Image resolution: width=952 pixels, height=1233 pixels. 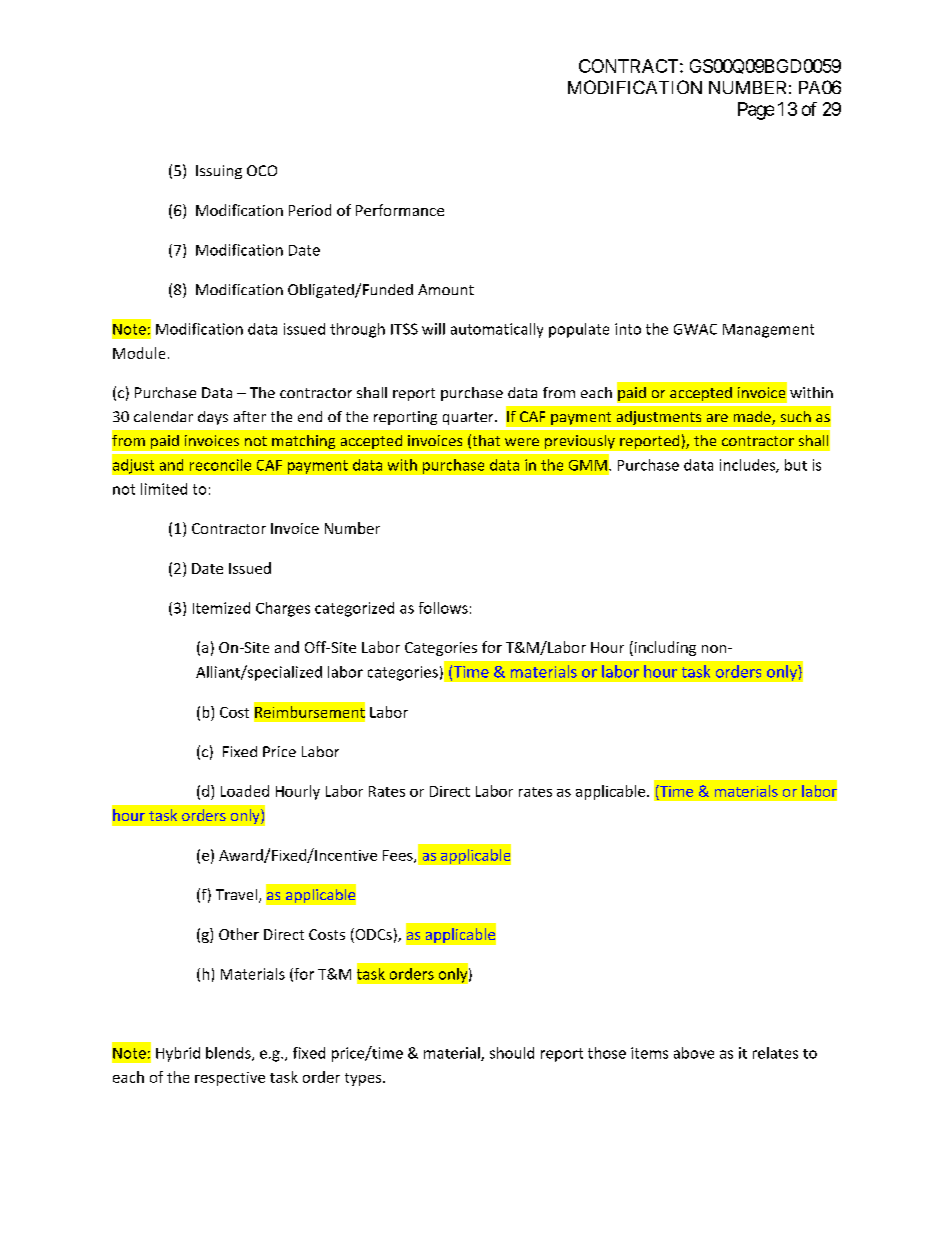 What do you see at coordinates (400, 210) in the screenshot?
I see `Performance` at bounding box center [400, 210].
